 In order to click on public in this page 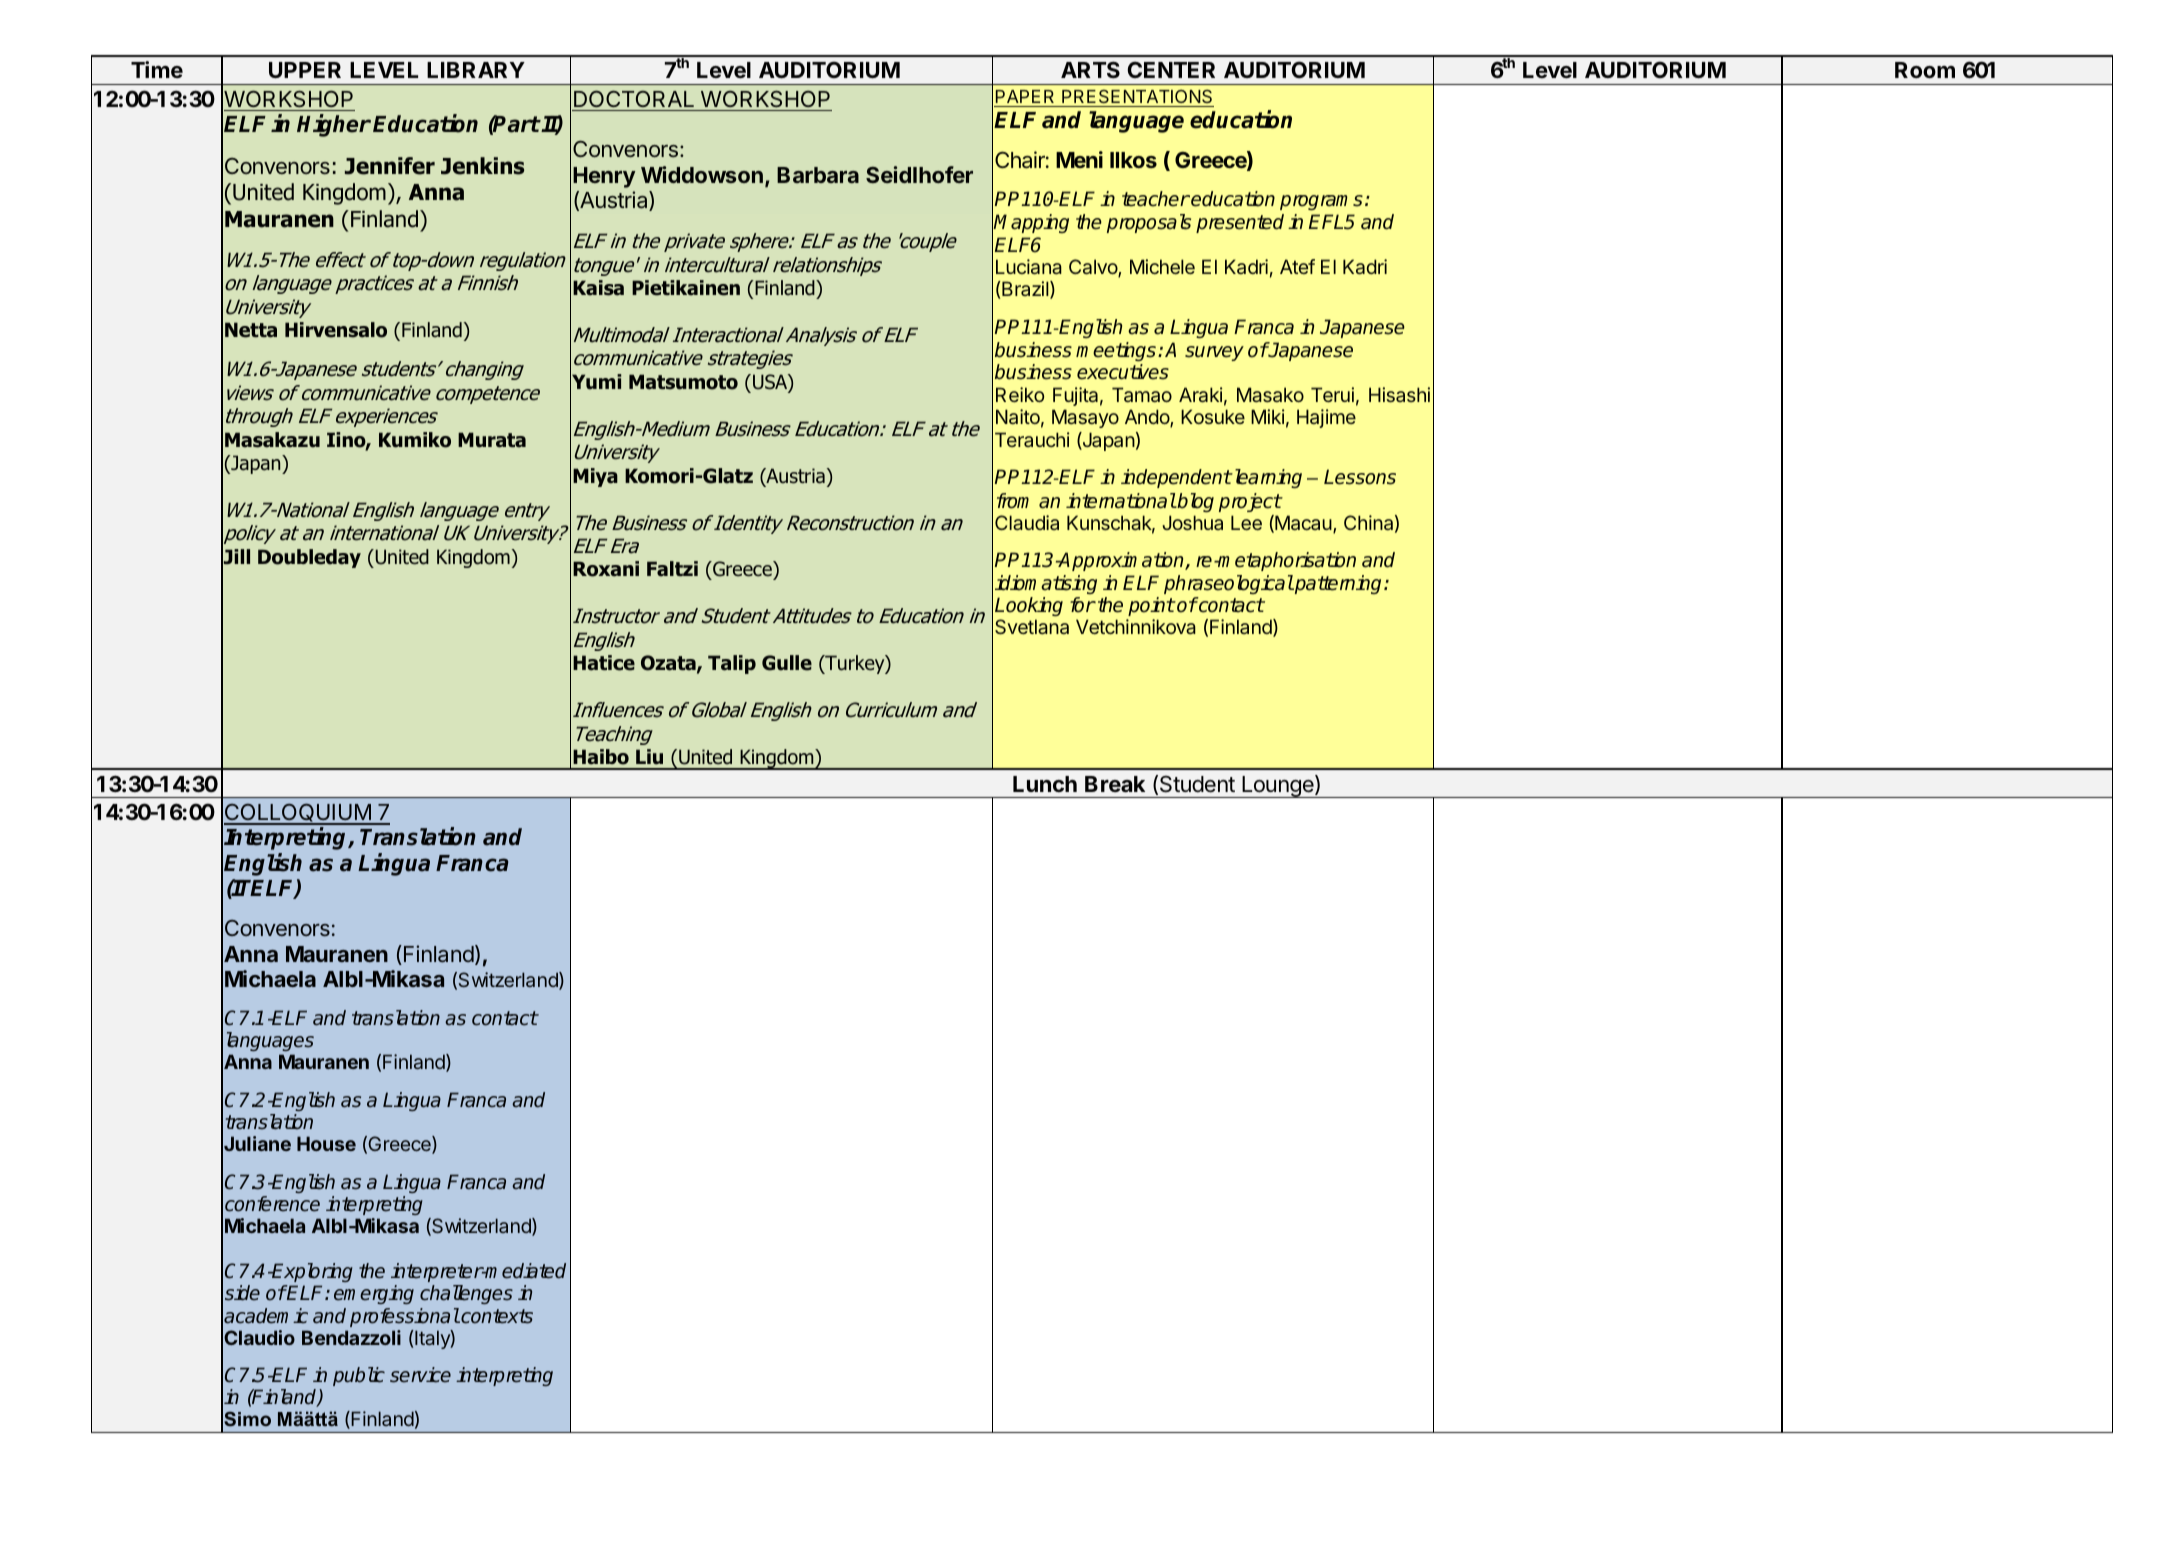, I will do `click(359, 1376)`.
